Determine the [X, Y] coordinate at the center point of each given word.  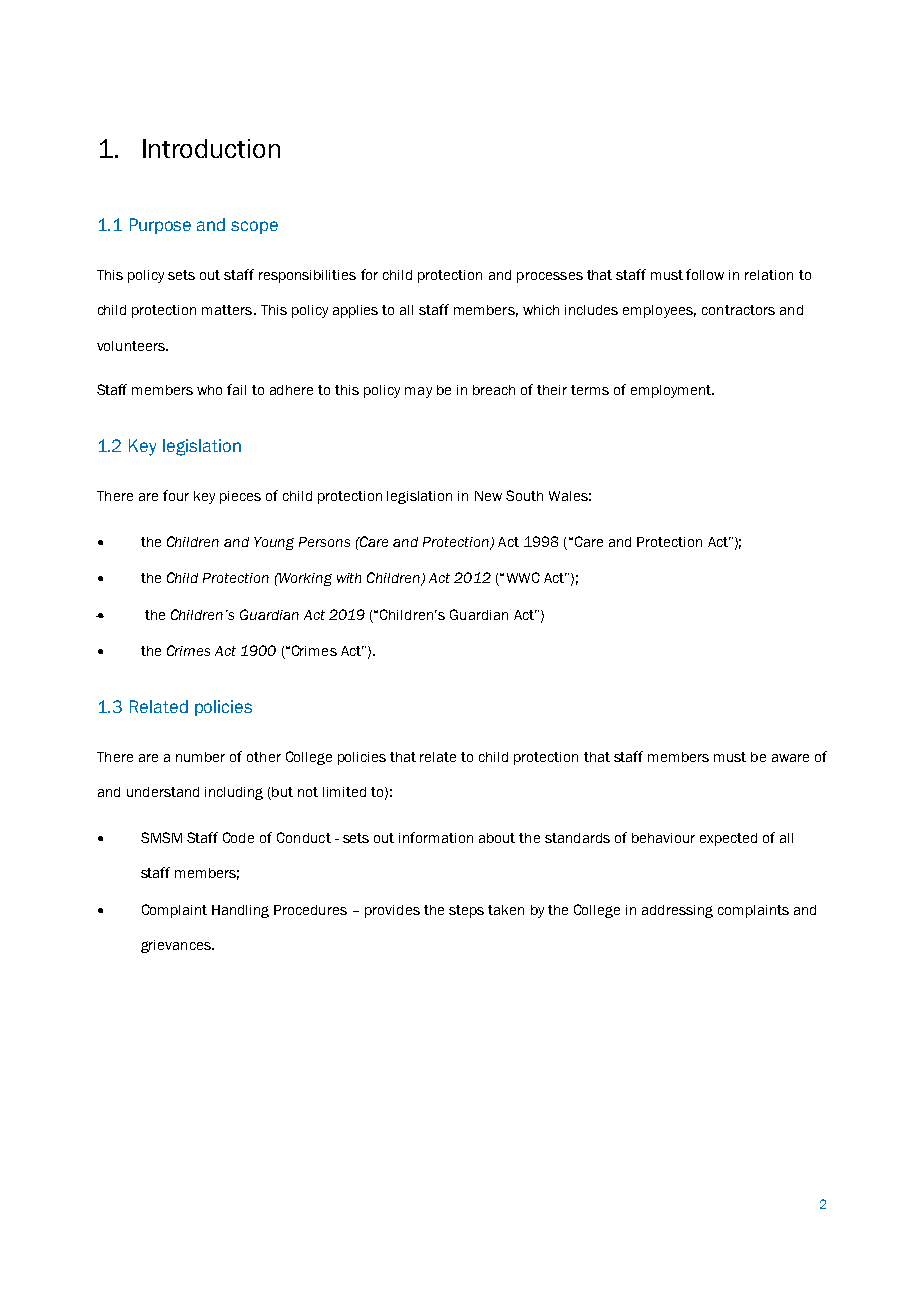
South [524, 495]
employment [672, 391]
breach [494, 390]
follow [705, 274]
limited [344, 792]
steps [466, 911]
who [209, 390]
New [488, 496]
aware [790, 758]
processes [550, 277]
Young [274, 543]
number [200, 757]
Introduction [211, 148]
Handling [240, 911]
